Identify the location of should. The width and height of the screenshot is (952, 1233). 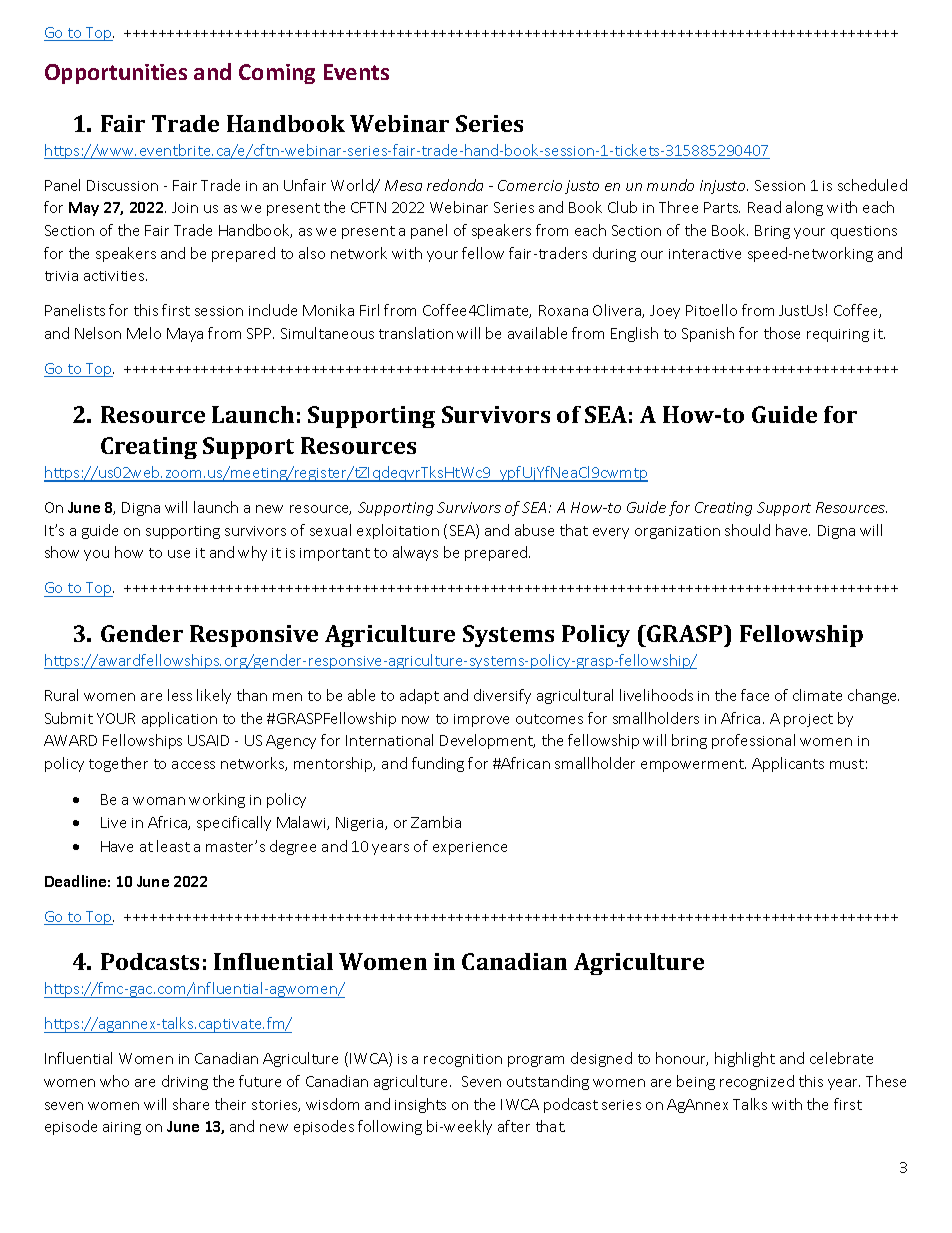
(747, 530).
